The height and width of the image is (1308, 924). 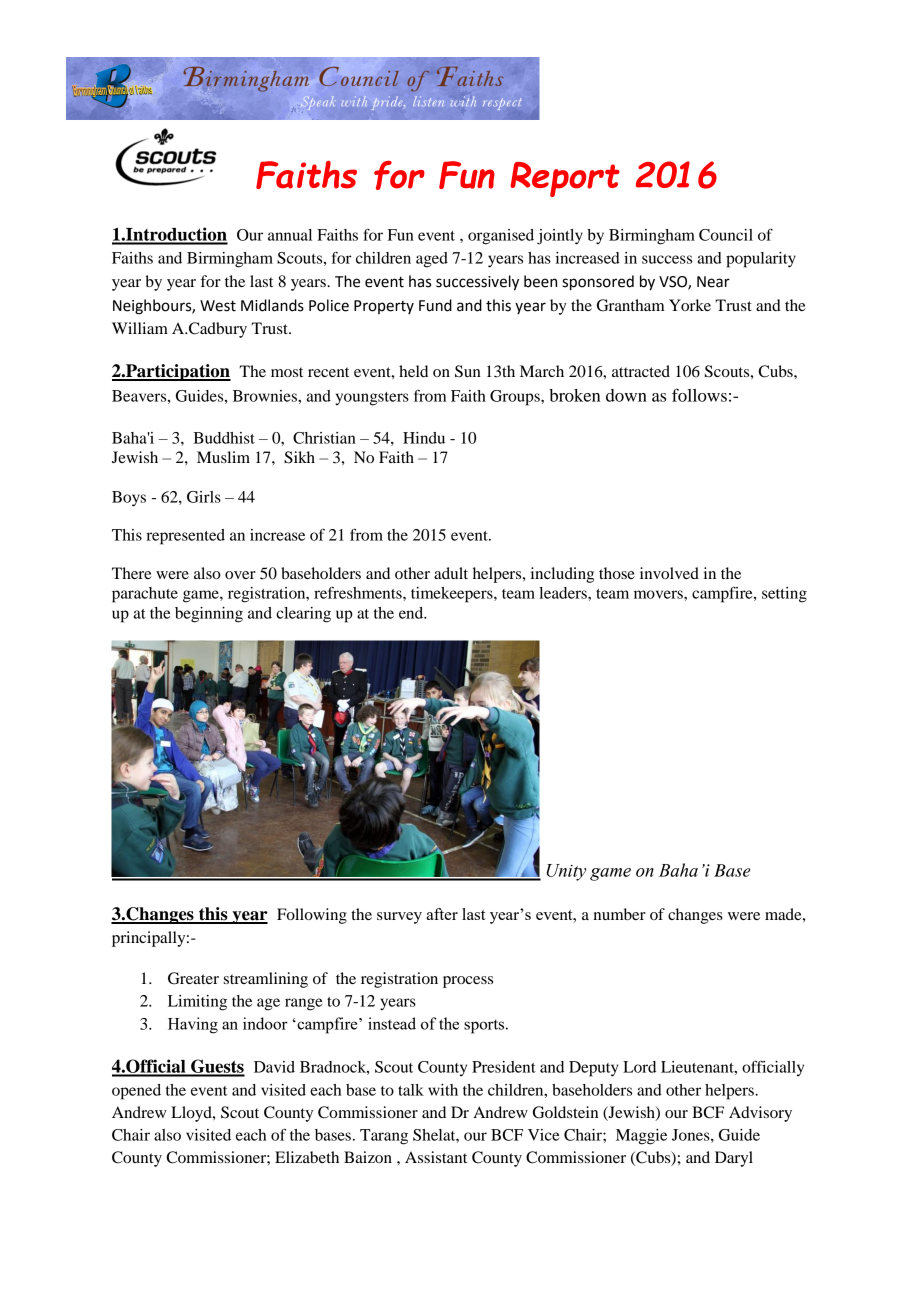 What do you see at coordinates (303, 615) in the image?
I see `clearing` at bounding box center [303, 615].
